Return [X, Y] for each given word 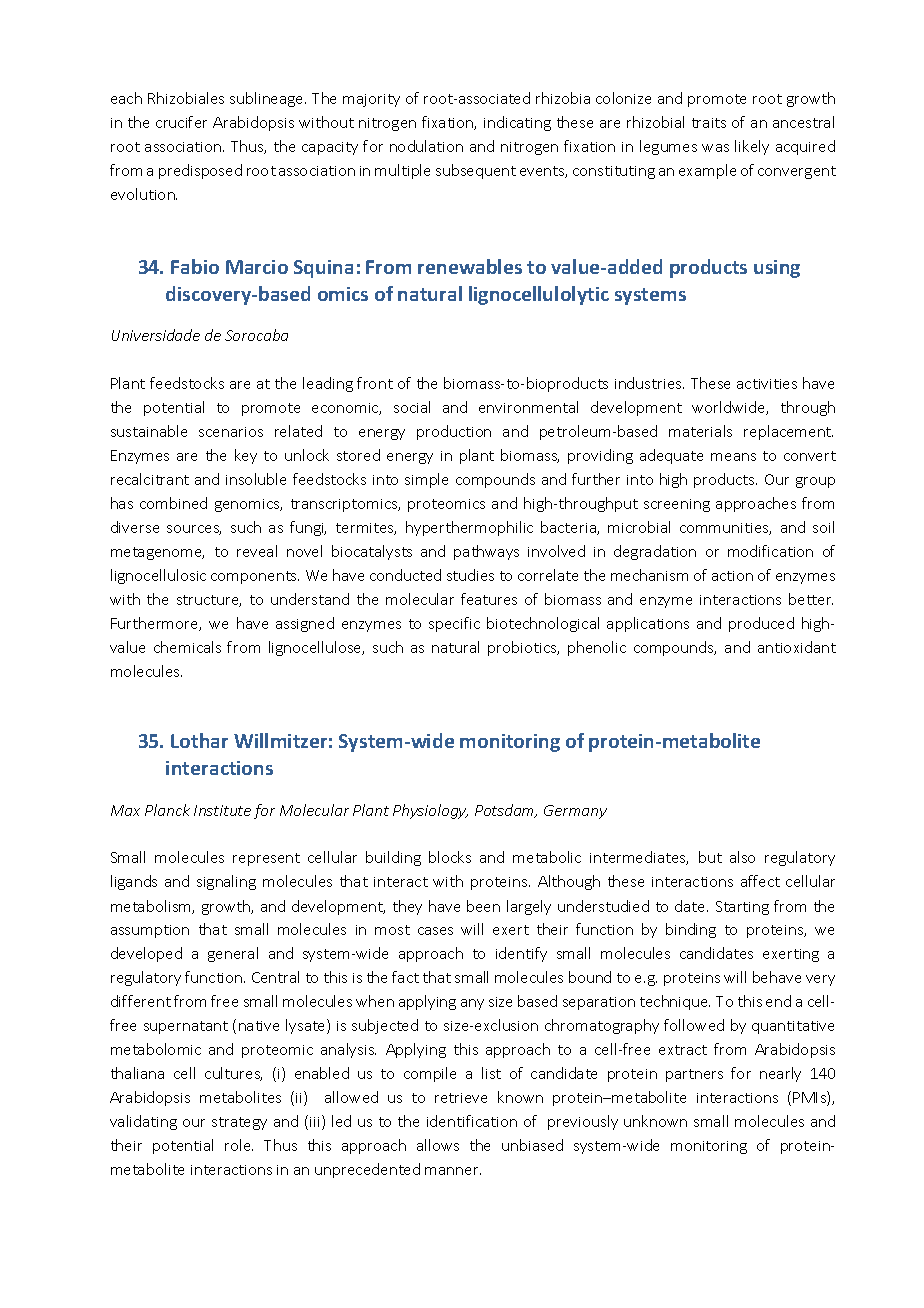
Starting [742, 908]
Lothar [199, 740]
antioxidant [797, 647]
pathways [486, 552]
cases [435, 931]
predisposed [200, 171]
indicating [517, 123]
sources [194, 530]
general [233, 954]
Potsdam [506, 811]
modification [770, 551]
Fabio [195, 266]
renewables [470, 266]
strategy [239, 1123]
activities [767, 384]
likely [752, 147]
